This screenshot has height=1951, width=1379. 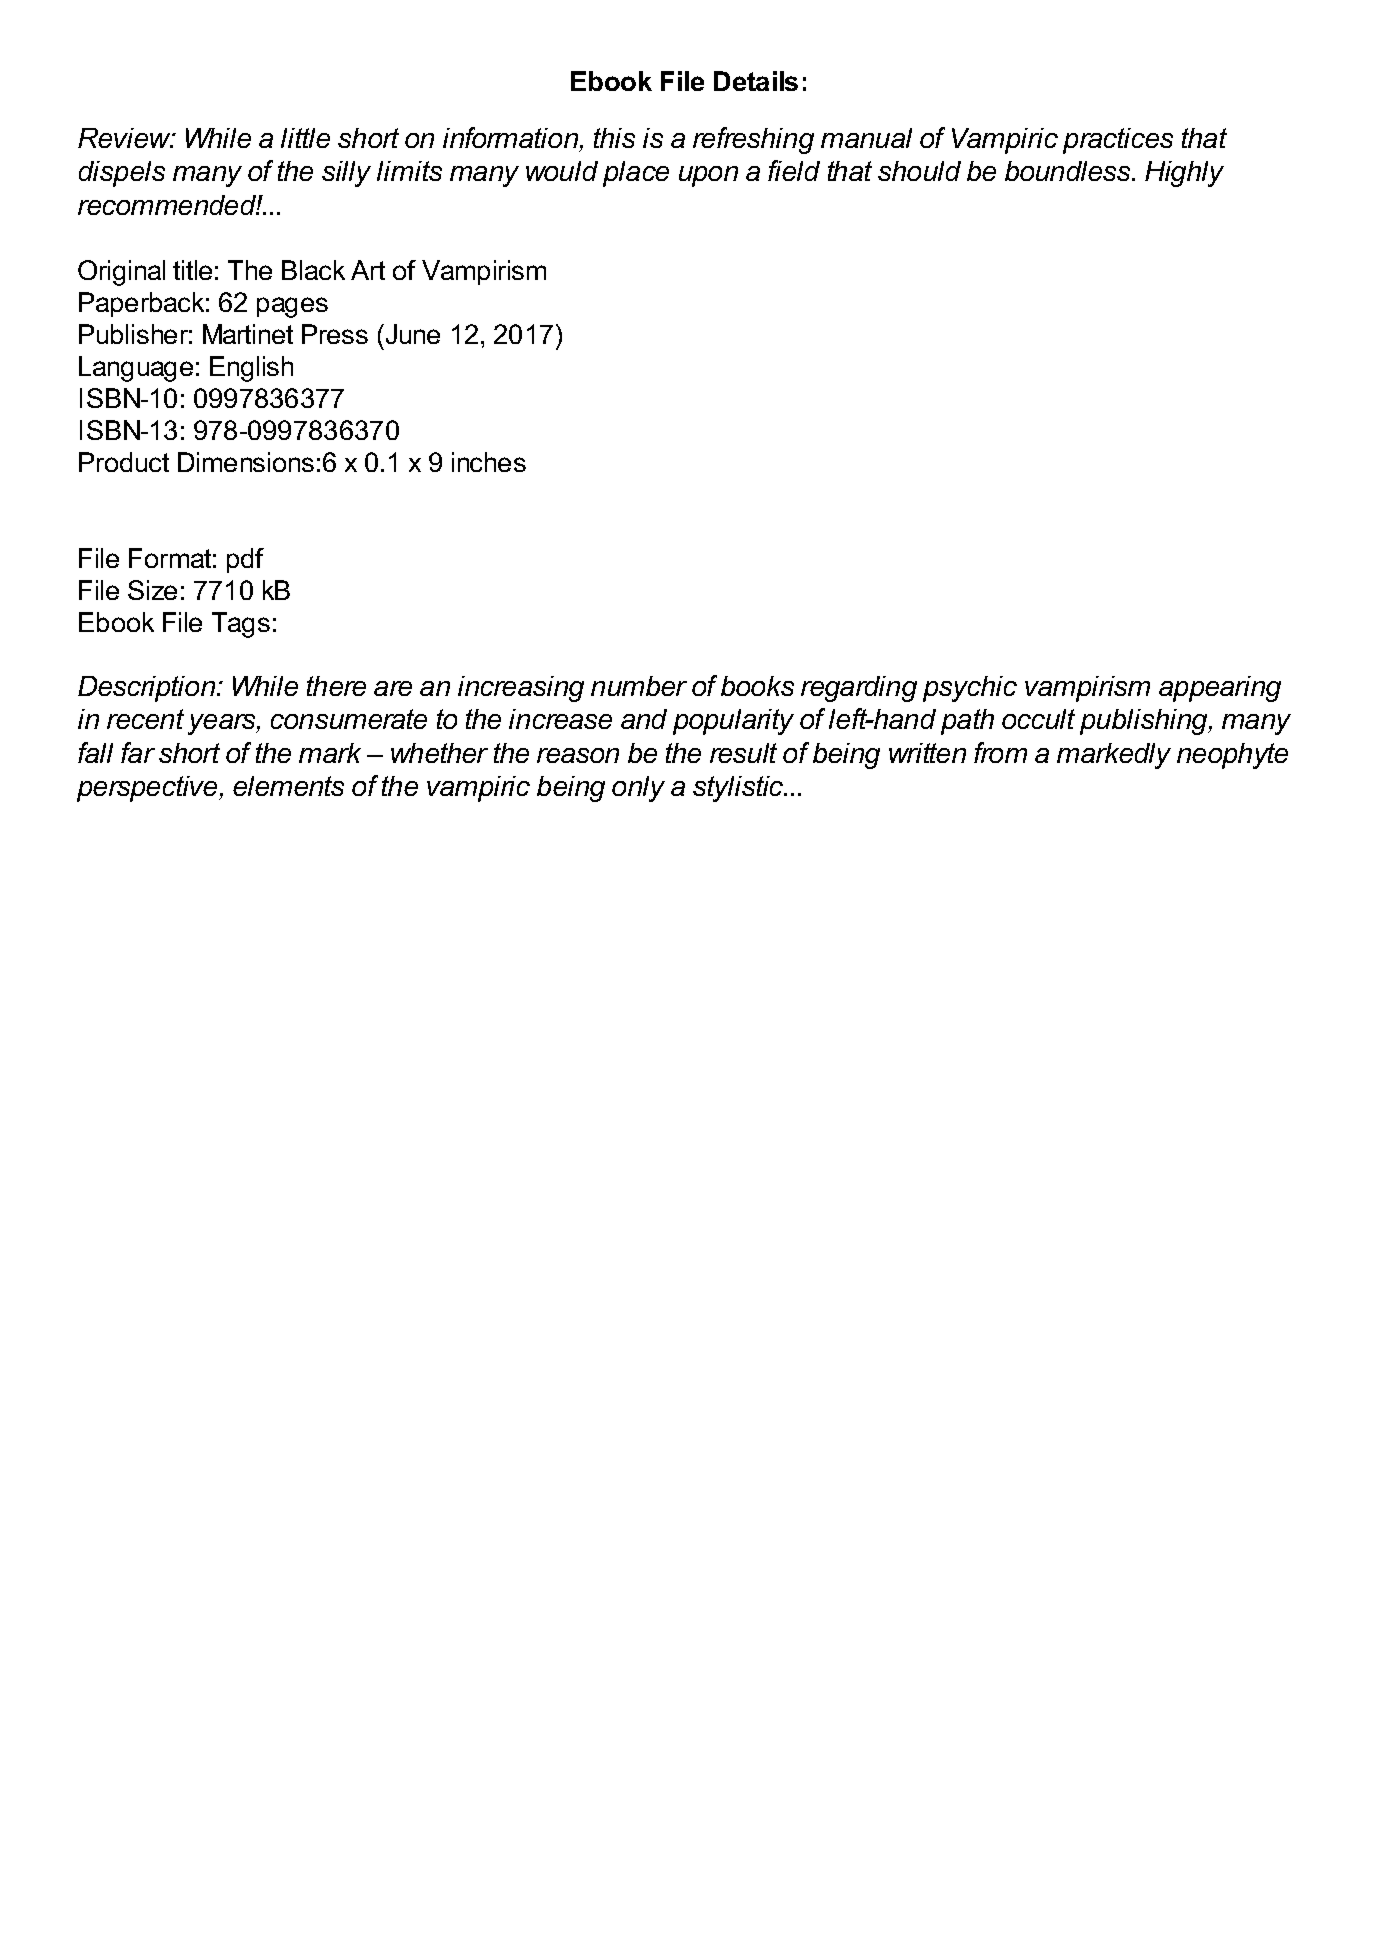 What do you see at coordinates (639, 686) in the screenshot?
I see `number` at bounding box center [639, 686].
